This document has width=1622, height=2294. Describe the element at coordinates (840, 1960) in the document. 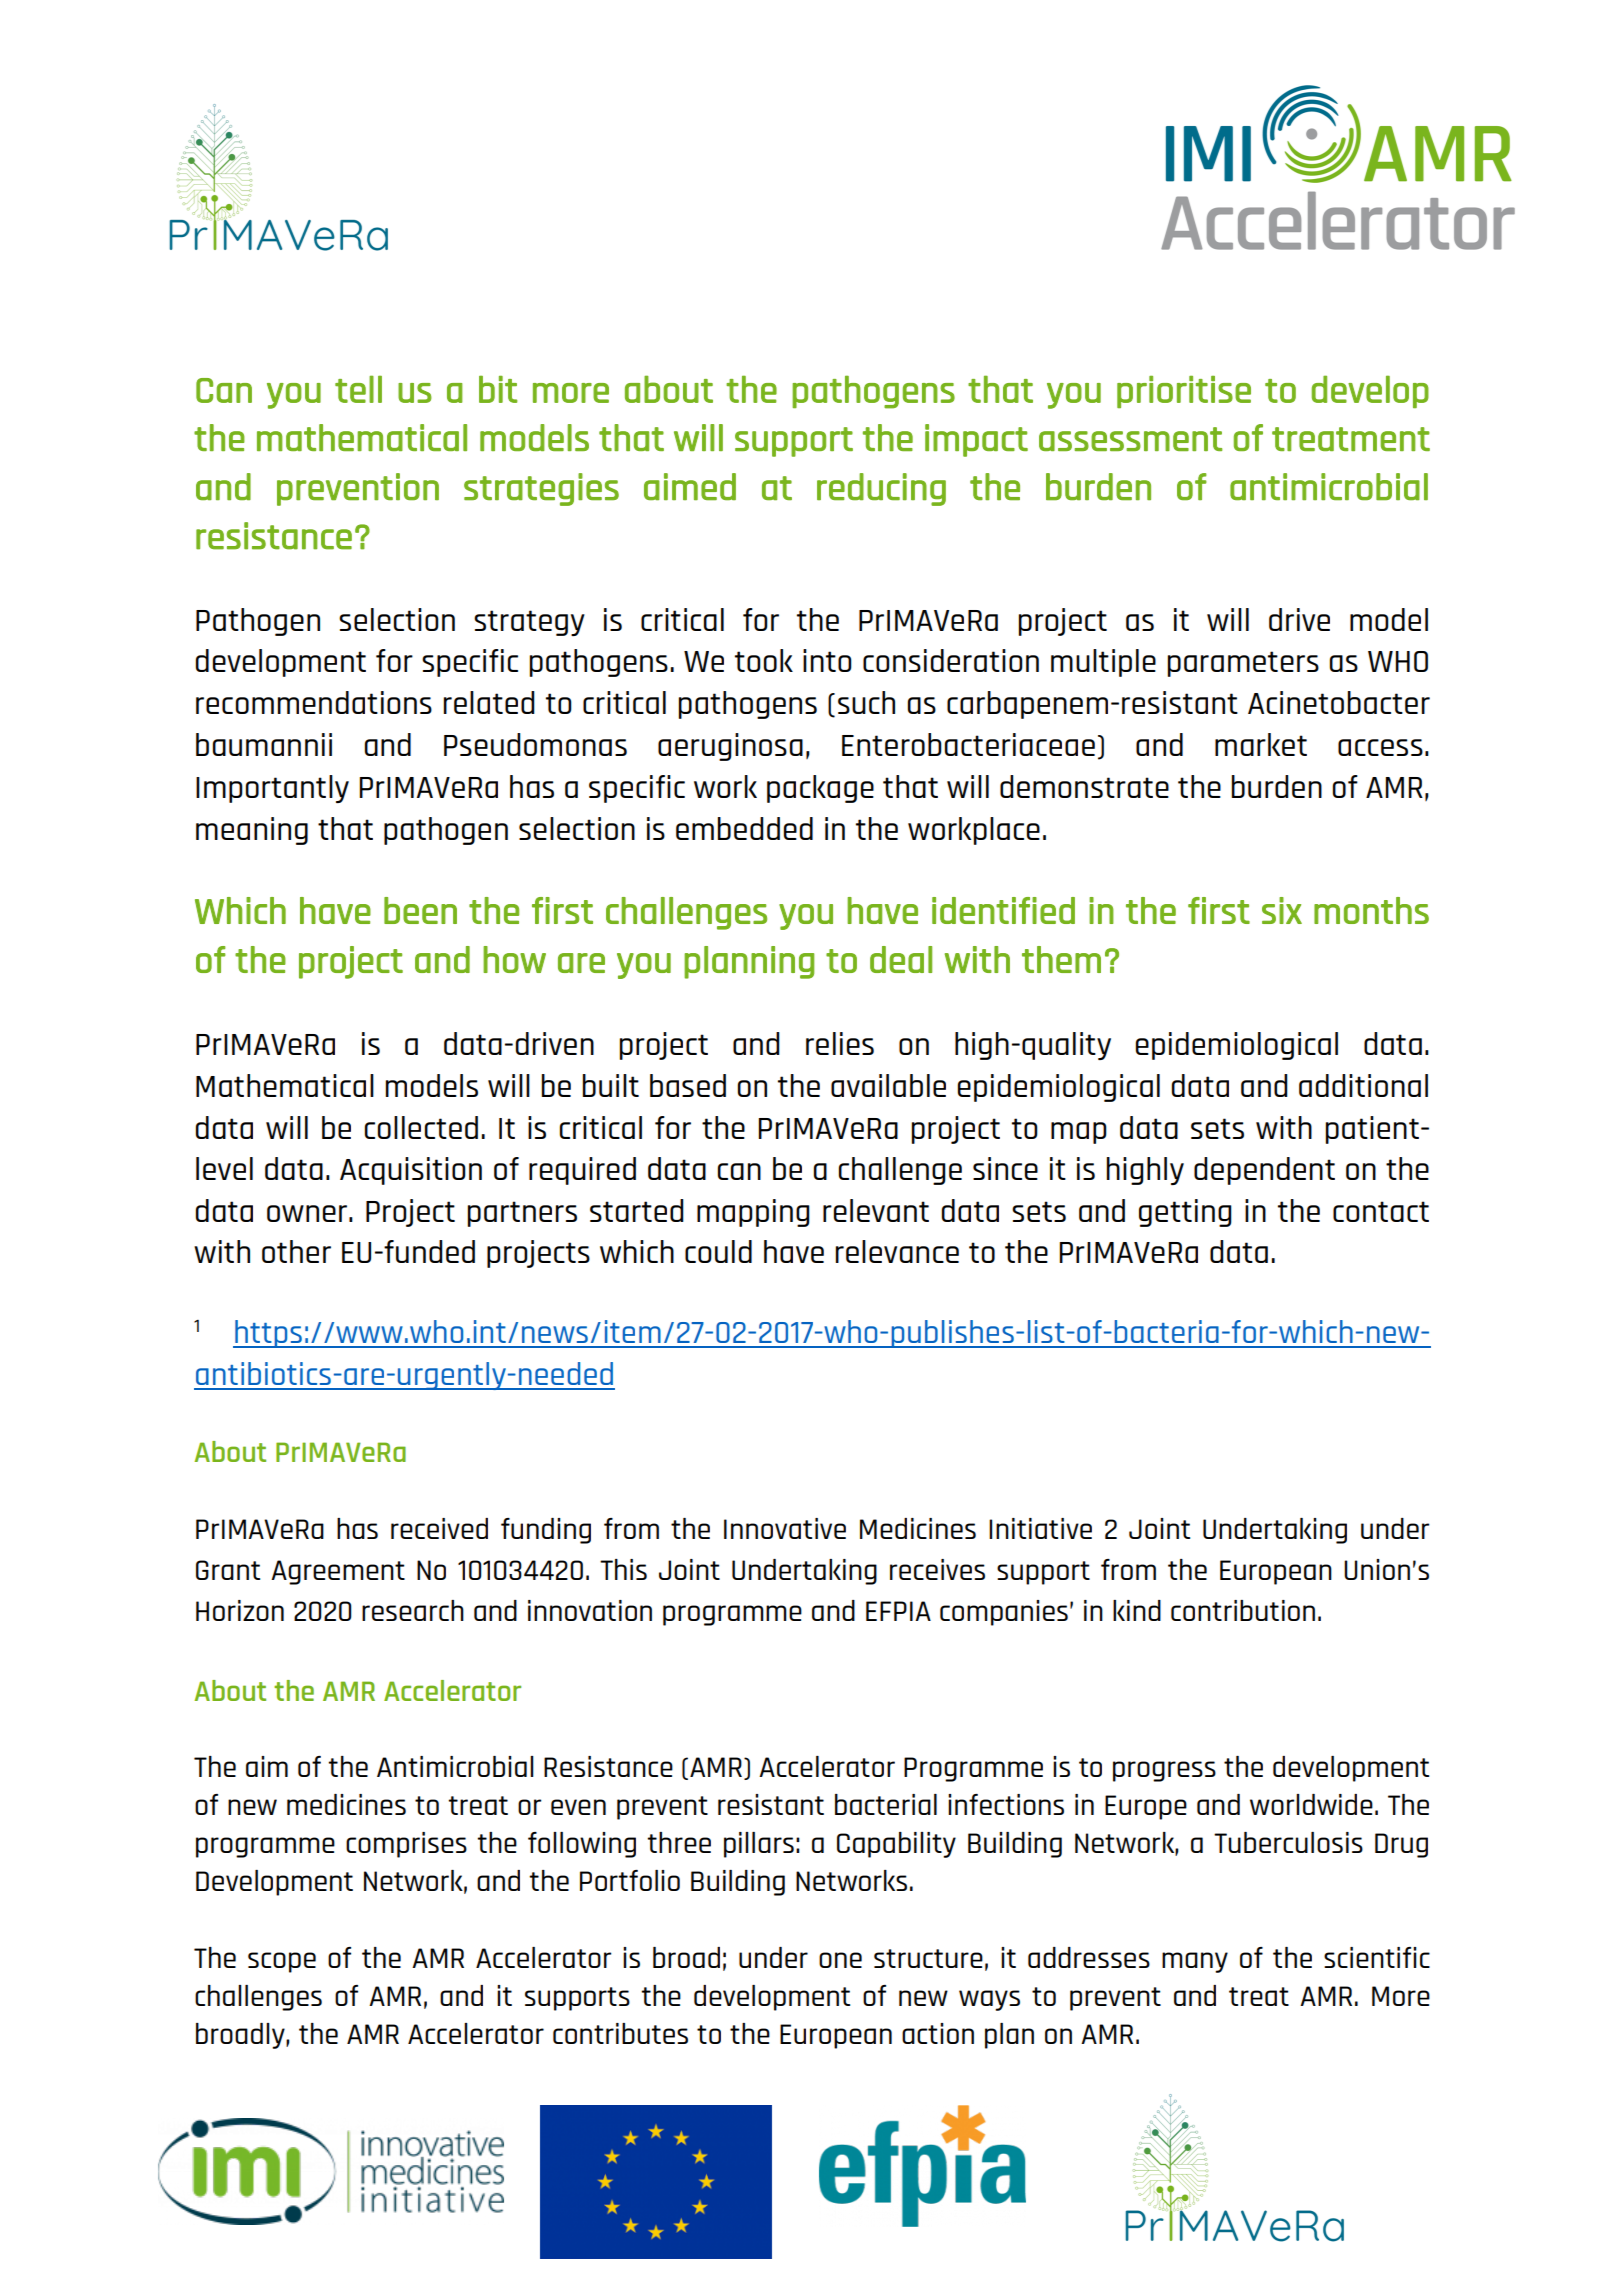

I see `one` at that location.
